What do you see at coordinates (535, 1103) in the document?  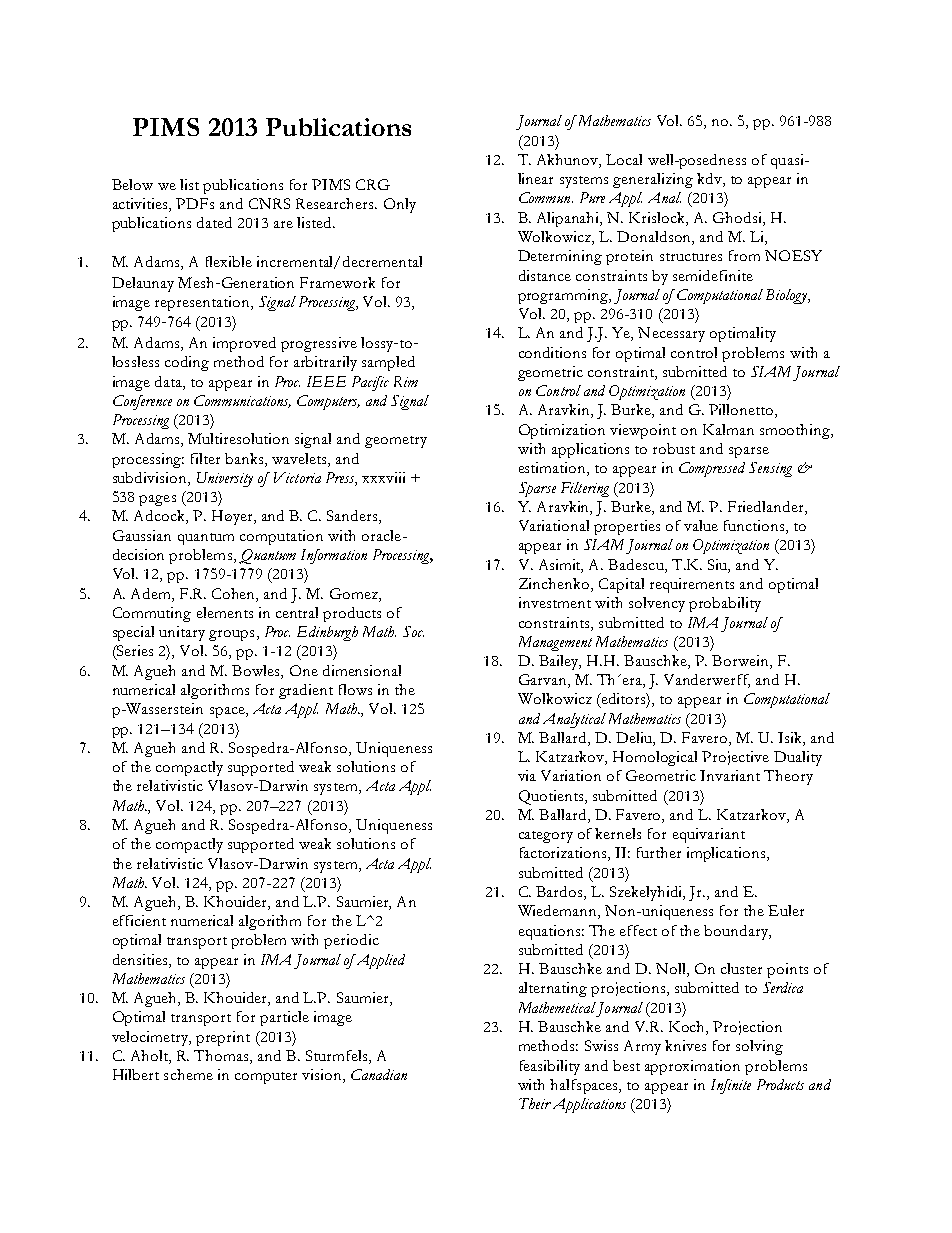 I see `Their` at bounding box center [535, 1103].
